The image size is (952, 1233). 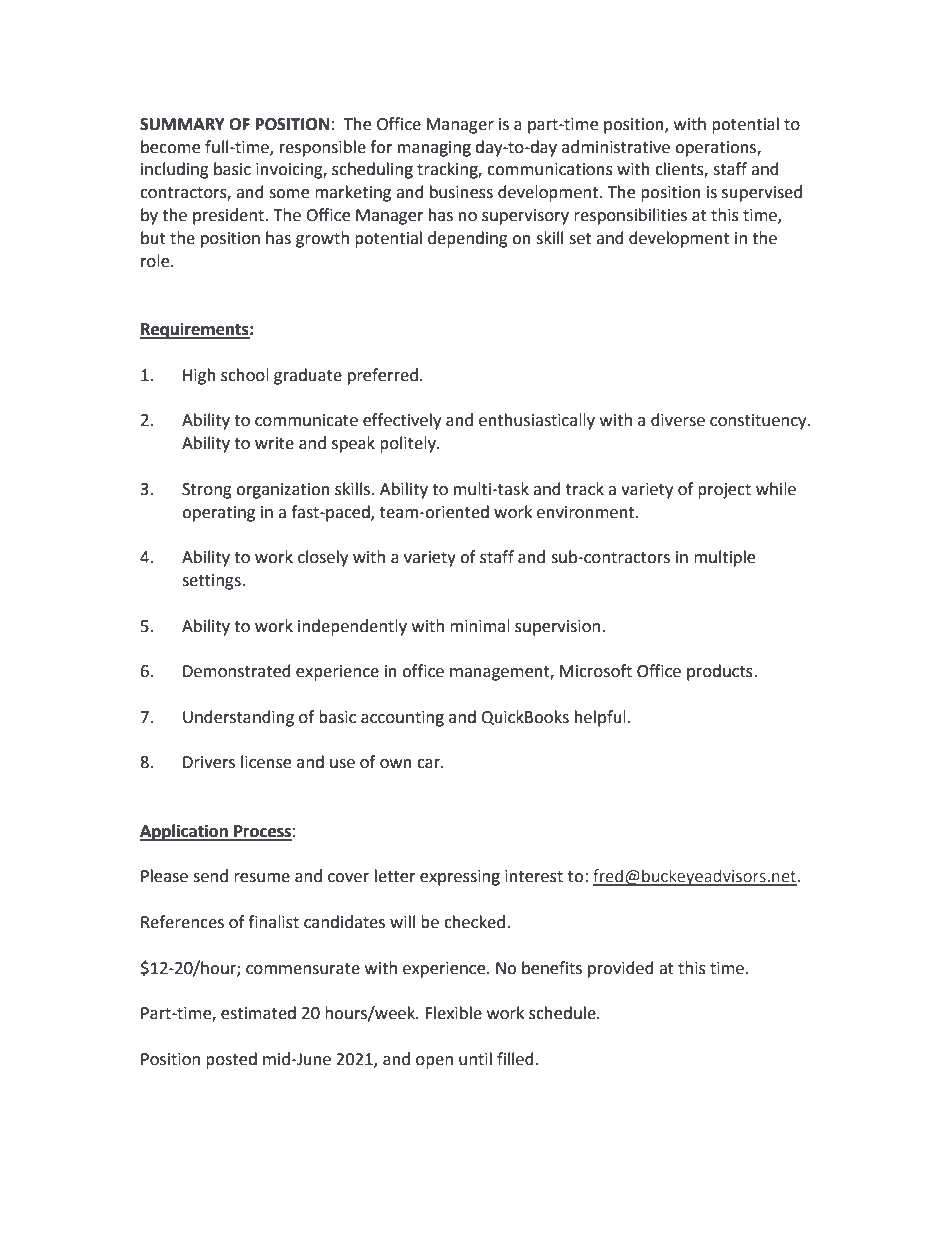 I want to click on preferred, so click(x=383, y=376).
